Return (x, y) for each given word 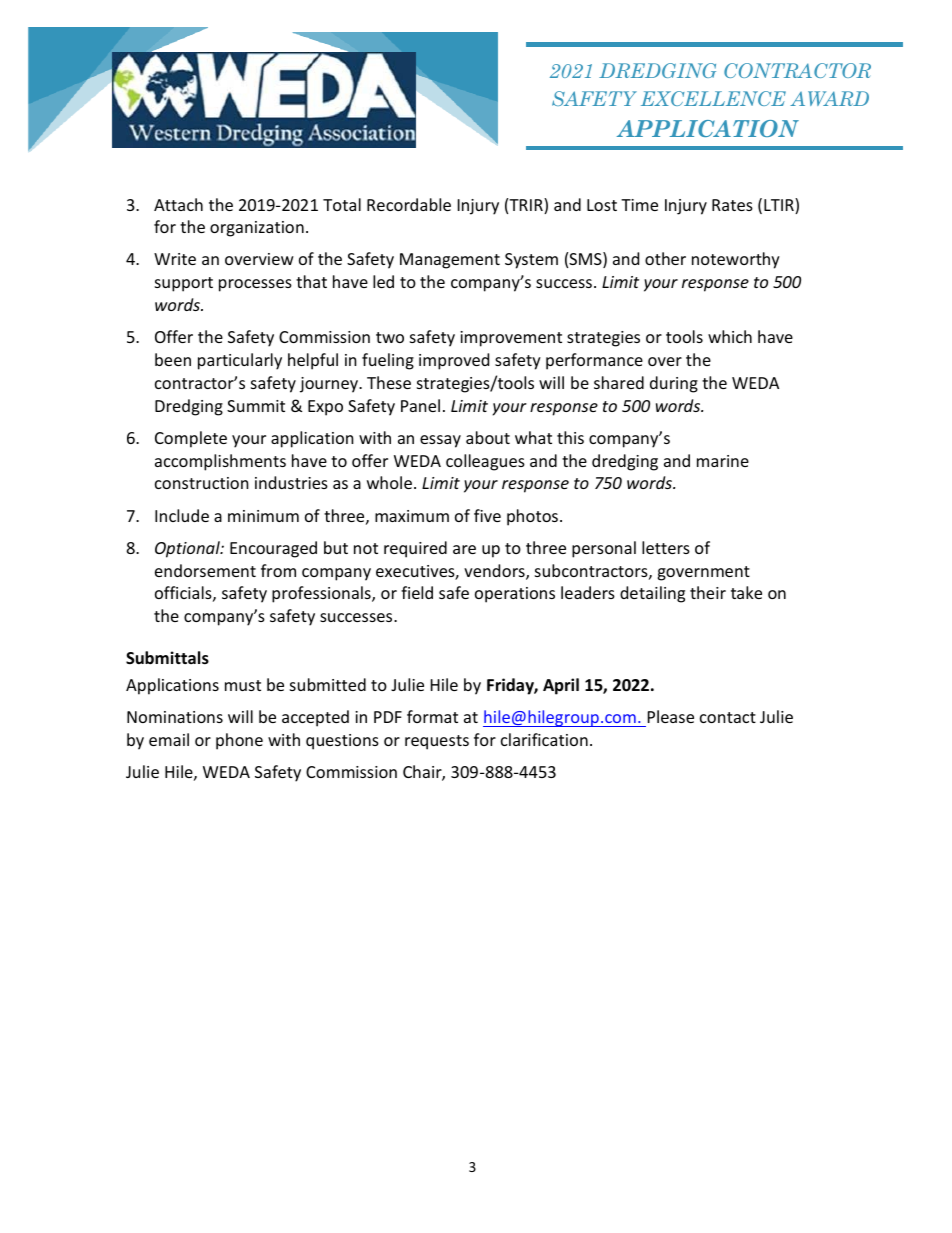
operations (515, 595)
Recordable (409, 204)
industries (291, 482)
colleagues (485, 462)
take (746, 592)
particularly (240, 361)
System (531, 261)
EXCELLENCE (713, 98)
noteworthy (736, 260)
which (730, 336)
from (278, 570)
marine (723, 461)
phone (239, 741)
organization (257, 229)
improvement (511, 339)
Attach (178, 204)
